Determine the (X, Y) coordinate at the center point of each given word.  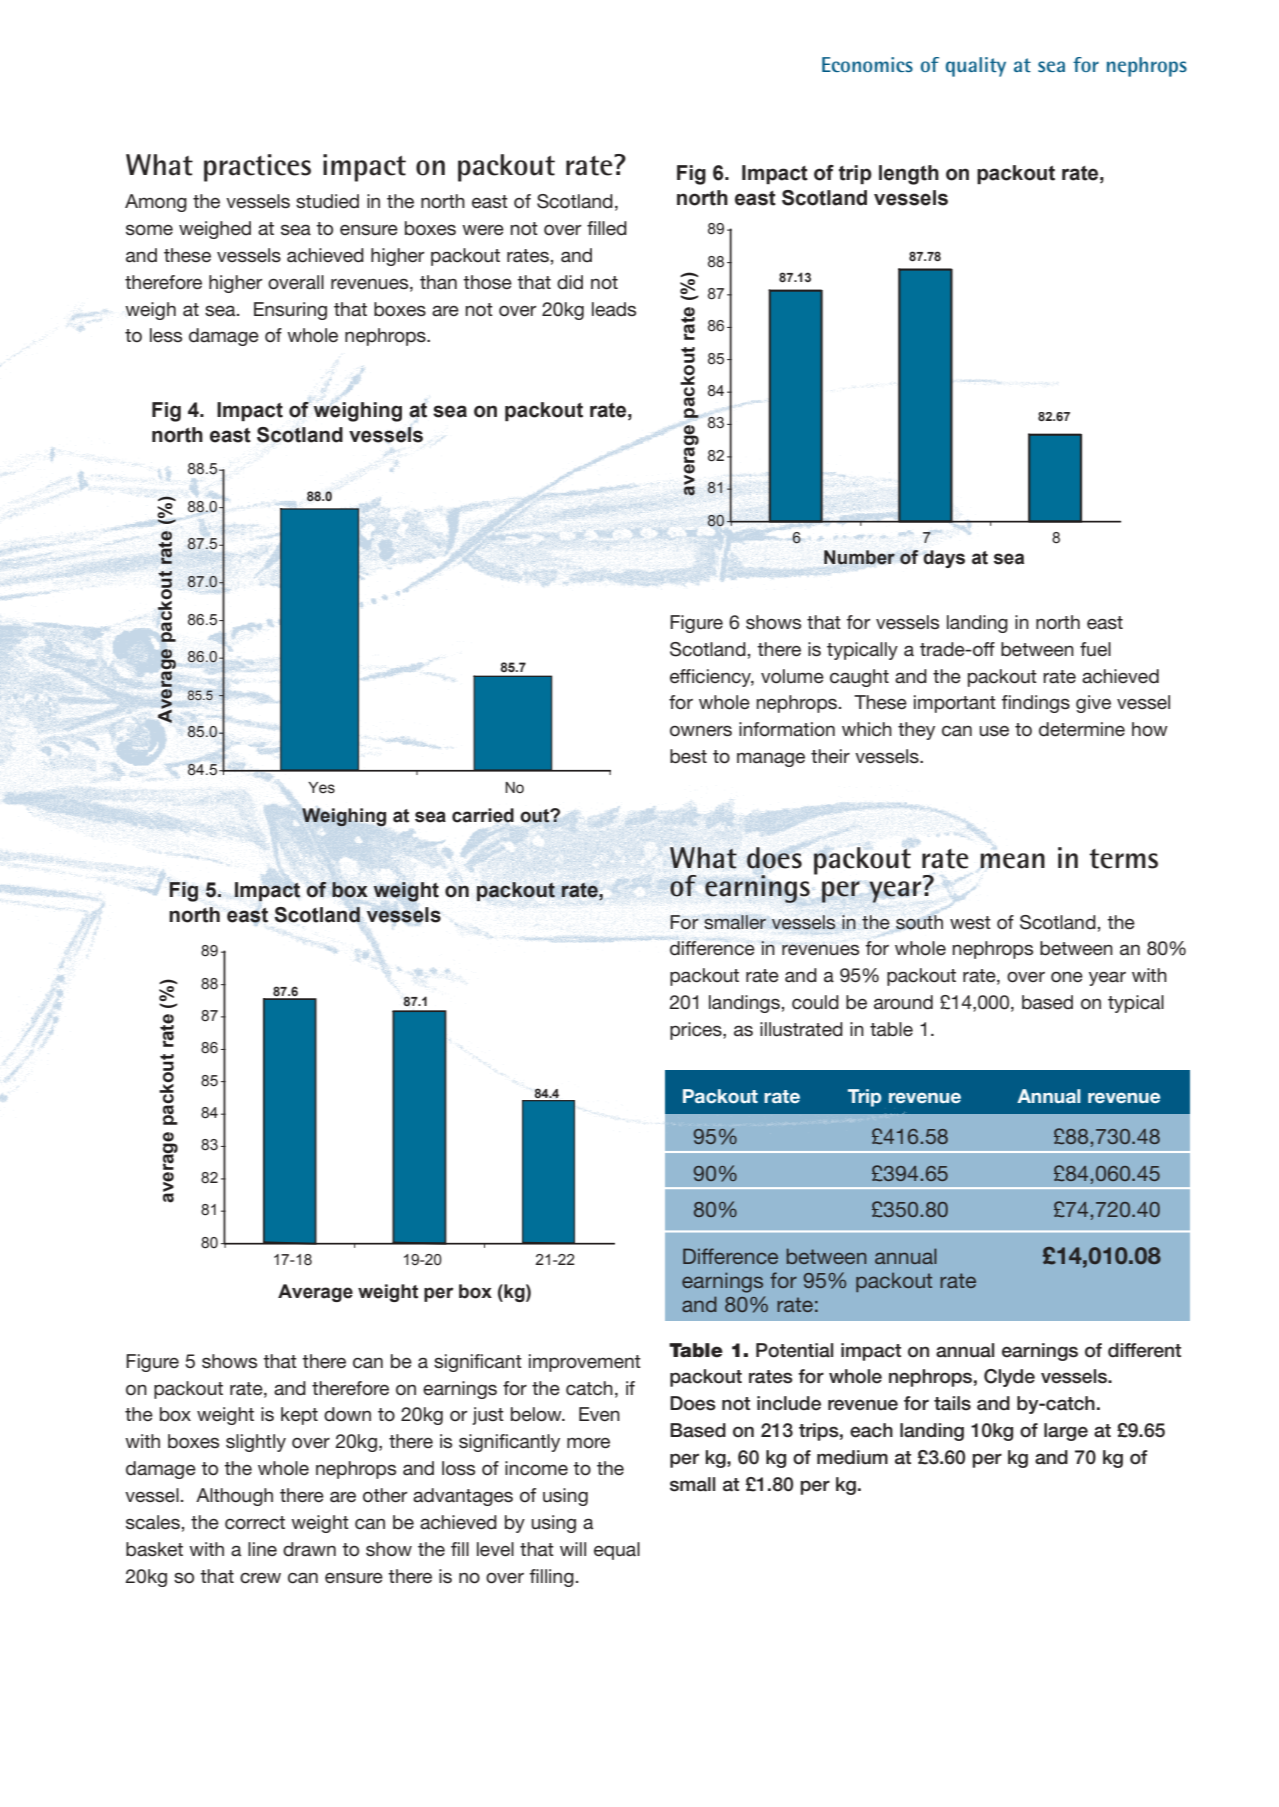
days (944, 559)
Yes (321, 788)
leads (614, 309)
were (483, 230)
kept (299, 1416)
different (1144, 1350)
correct (255, 1523)
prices (697, 1031)
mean (1012, 861)
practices (257, 168)
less (166, 335)
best (688, 756)
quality (976, 67)
